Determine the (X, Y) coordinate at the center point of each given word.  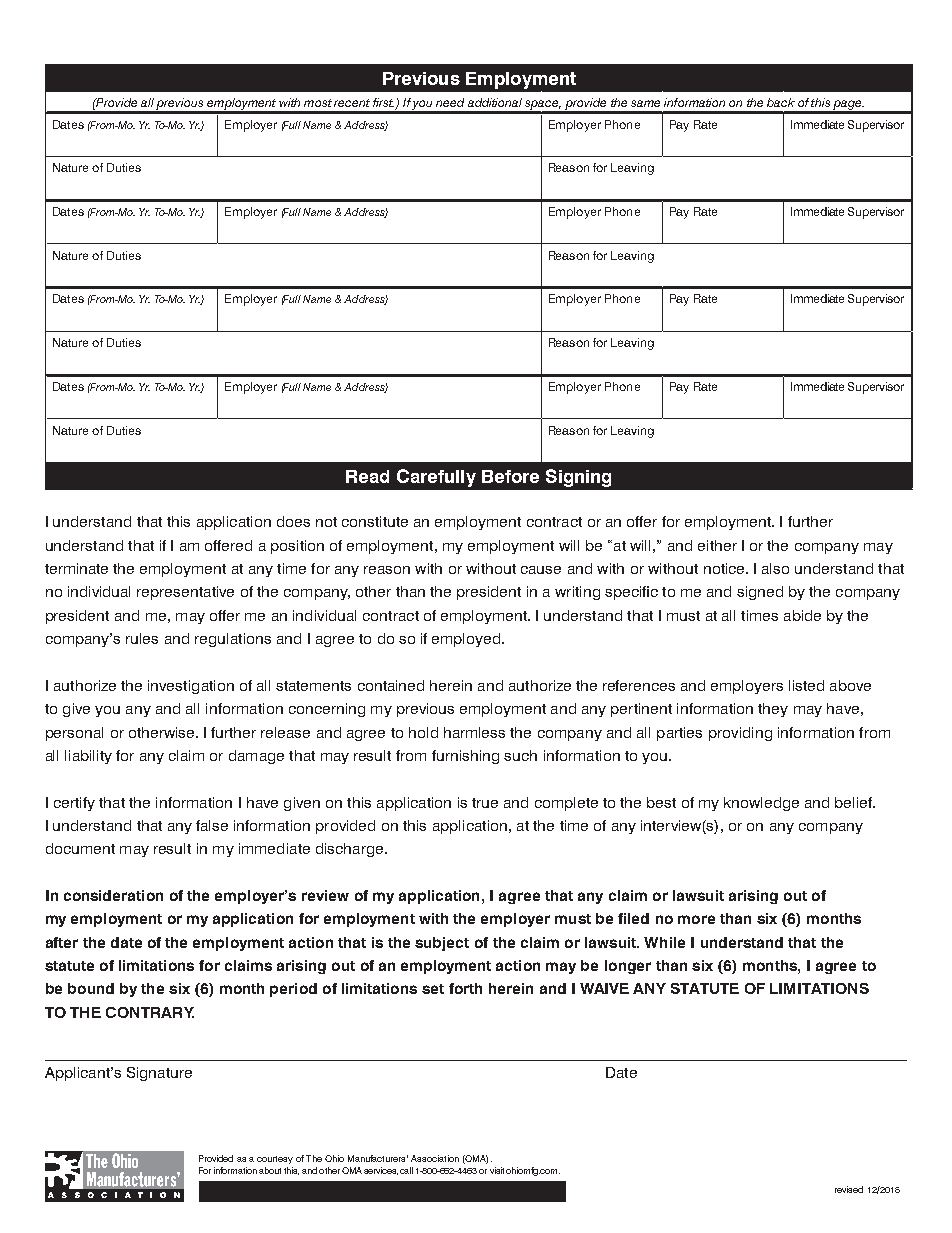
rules (142, 638)
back (781, 102)
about (270, 1170)
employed (467, 640)
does (293, 521)
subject (442, 944)
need (450, 102)
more (696, 919)
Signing (578, 478)
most (318, 103)
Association (435, 1158)
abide (802, 615)
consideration (113, 895)
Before (510, 476)
